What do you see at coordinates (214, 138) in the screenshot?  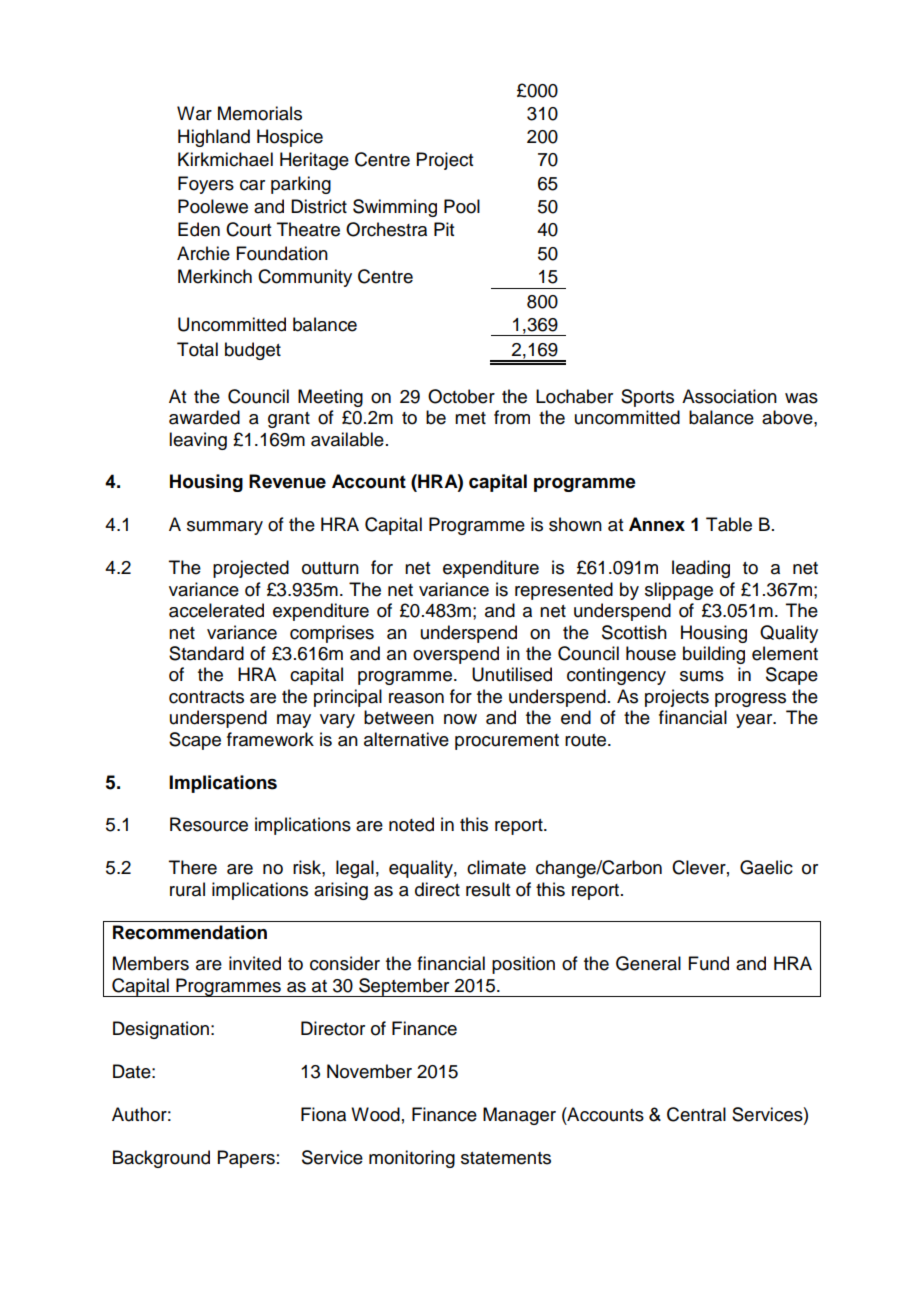 I see `Highland` at bounding box center [214, 138].
